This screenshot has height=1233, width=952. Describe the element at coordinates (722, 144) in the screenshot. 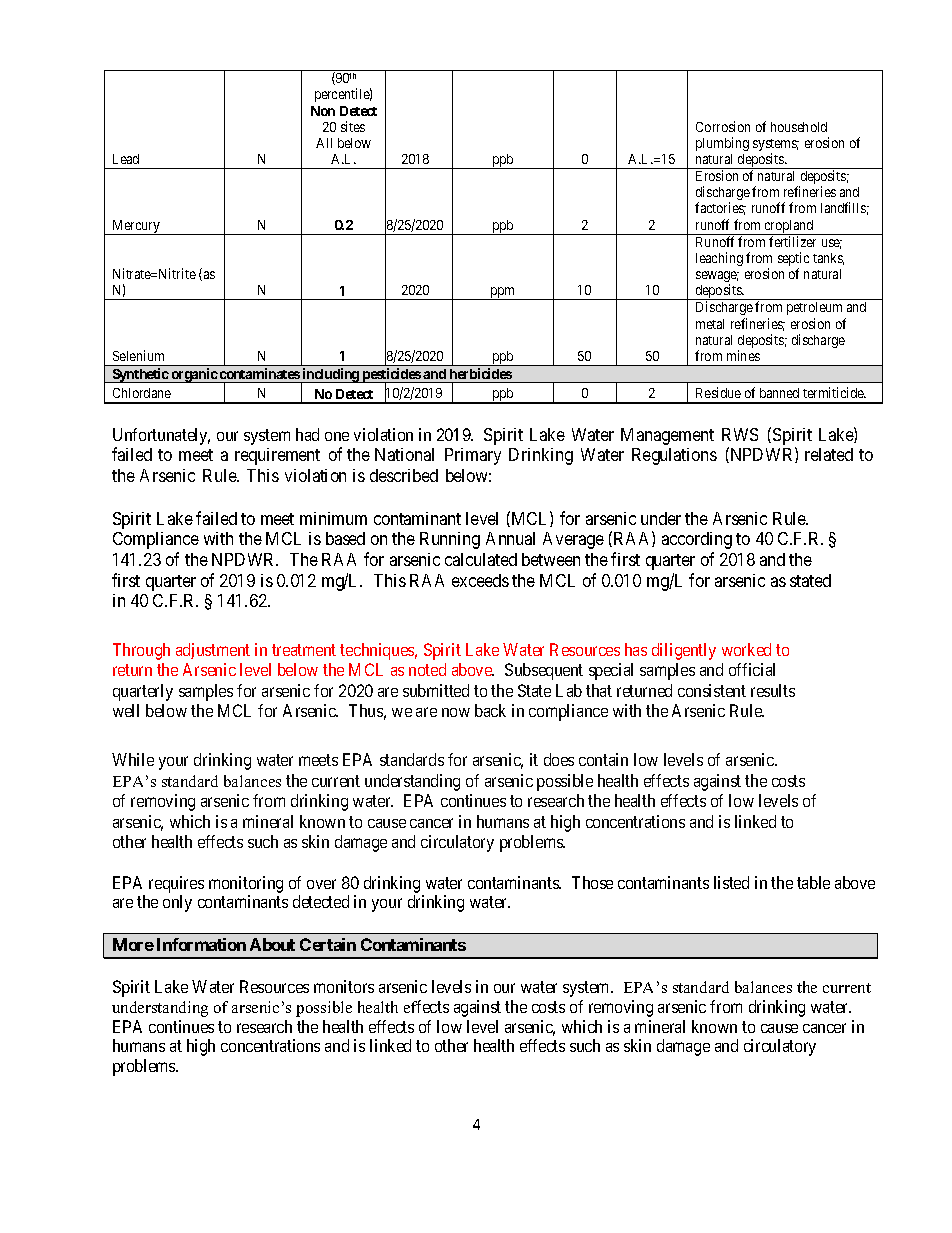

I see `plumbing` at that location.
